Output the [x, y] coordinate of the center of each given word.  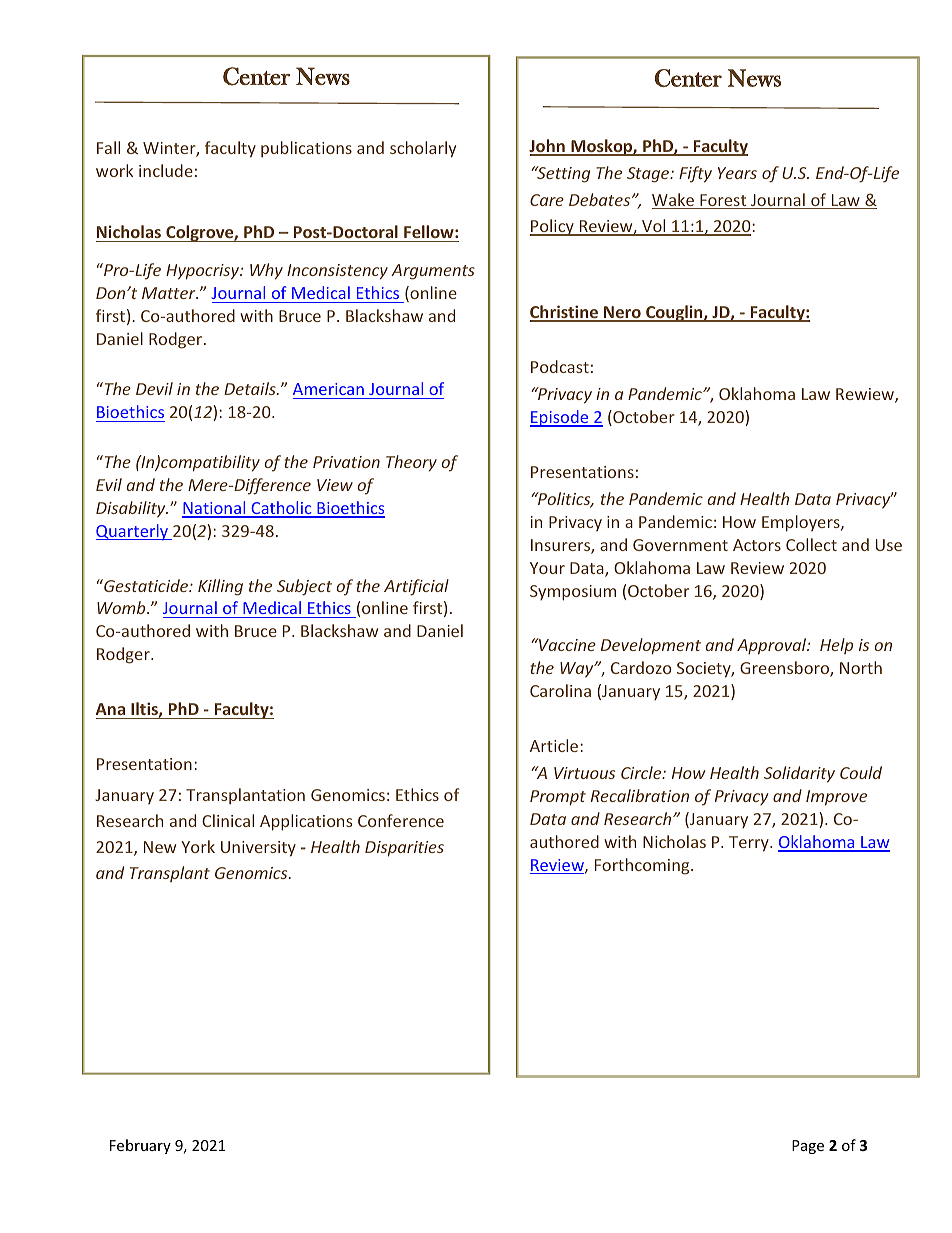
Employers [802, 523]
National [215, 509]
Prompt [558, 798]
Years [737, 173]
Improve [836, 798]
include [166, 170]
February [140, 1146]
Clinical [228, 820]
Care [547, 200]
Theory [411, 463]
